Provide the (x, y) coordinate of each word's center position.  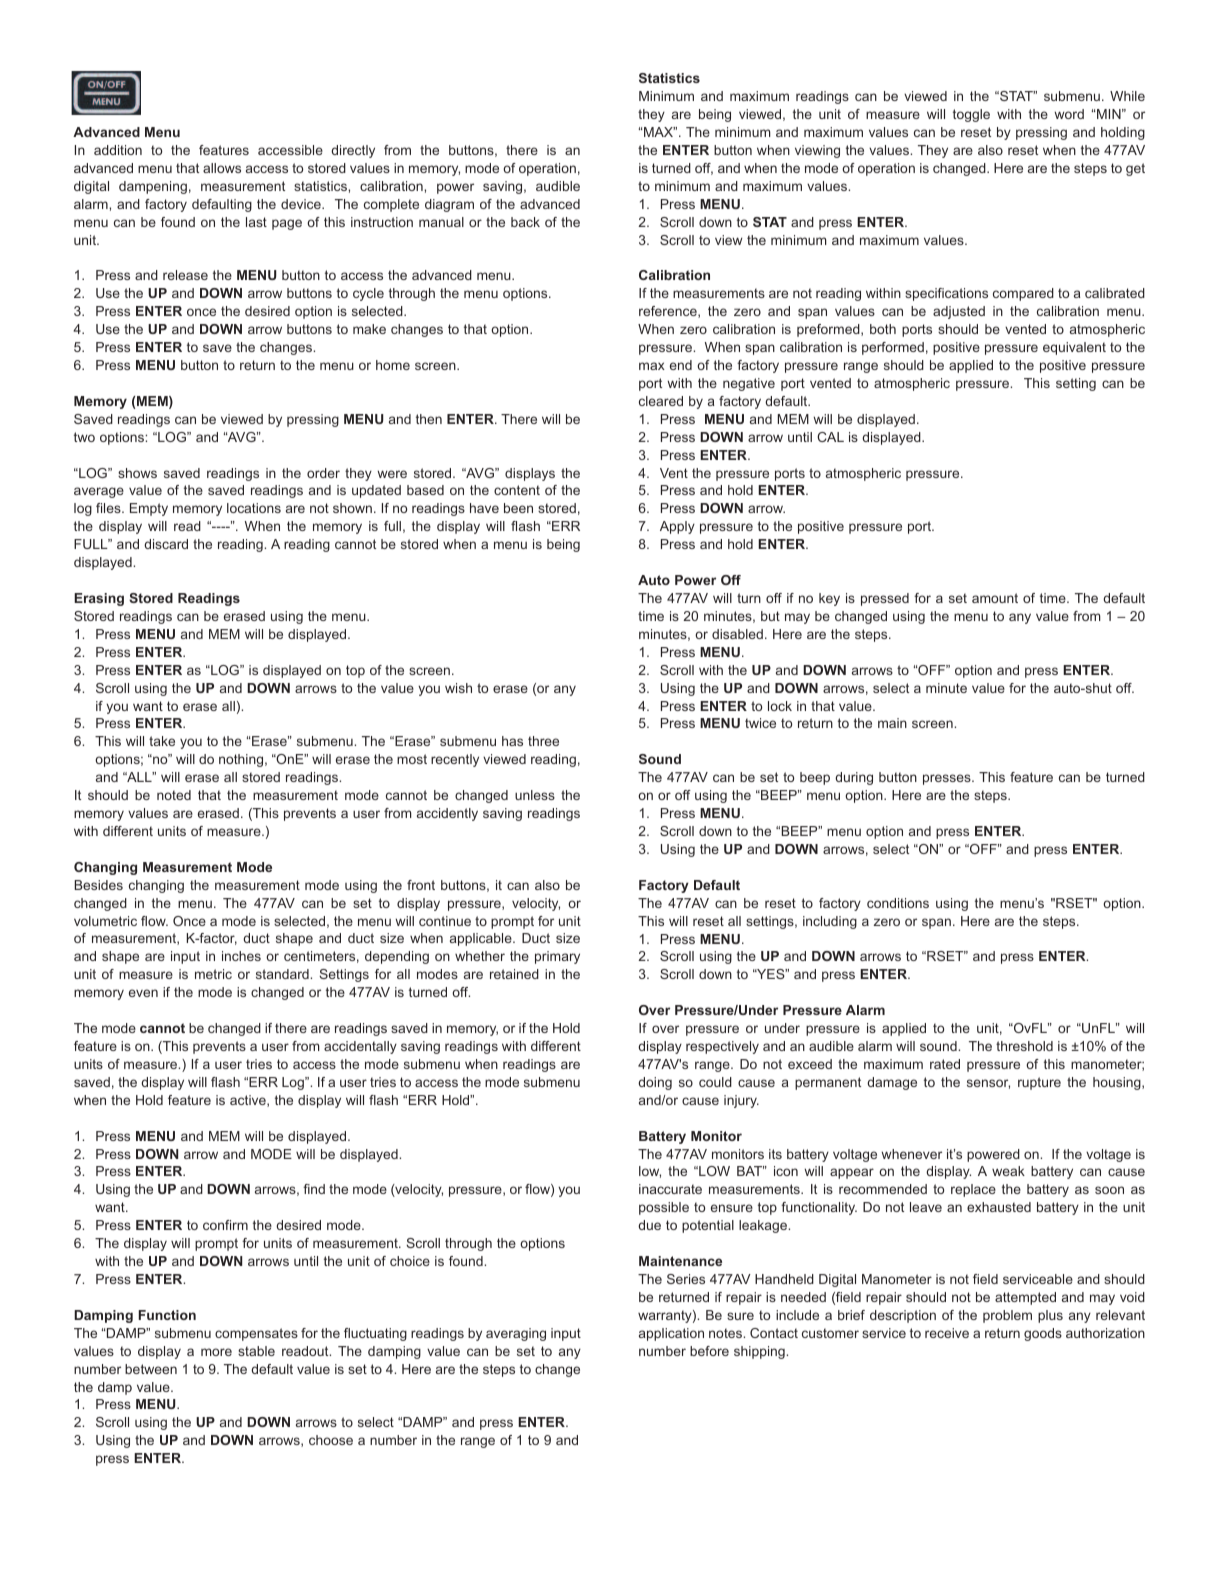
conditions (898, 903)
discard (166, 544)
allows (222, 168)
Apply (677, 527)
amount (995, 598)
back (525, 222)
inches (241, 956)
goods (1043, 1334)
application (671, 1334)
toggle (971, 115)
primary (557, 957)
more (216, 1352)
